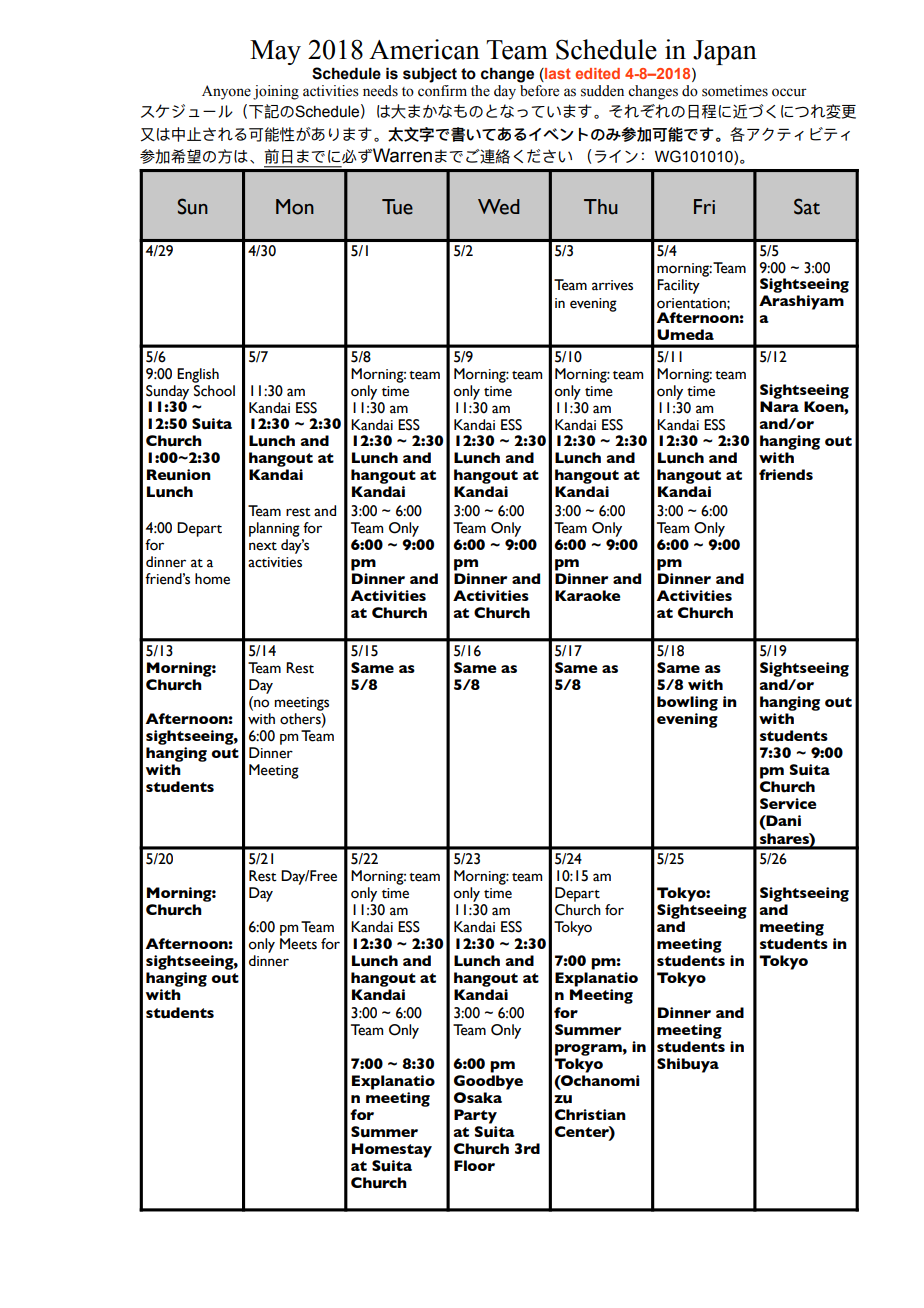  I want to click on Anyone, so click(226, 92).
